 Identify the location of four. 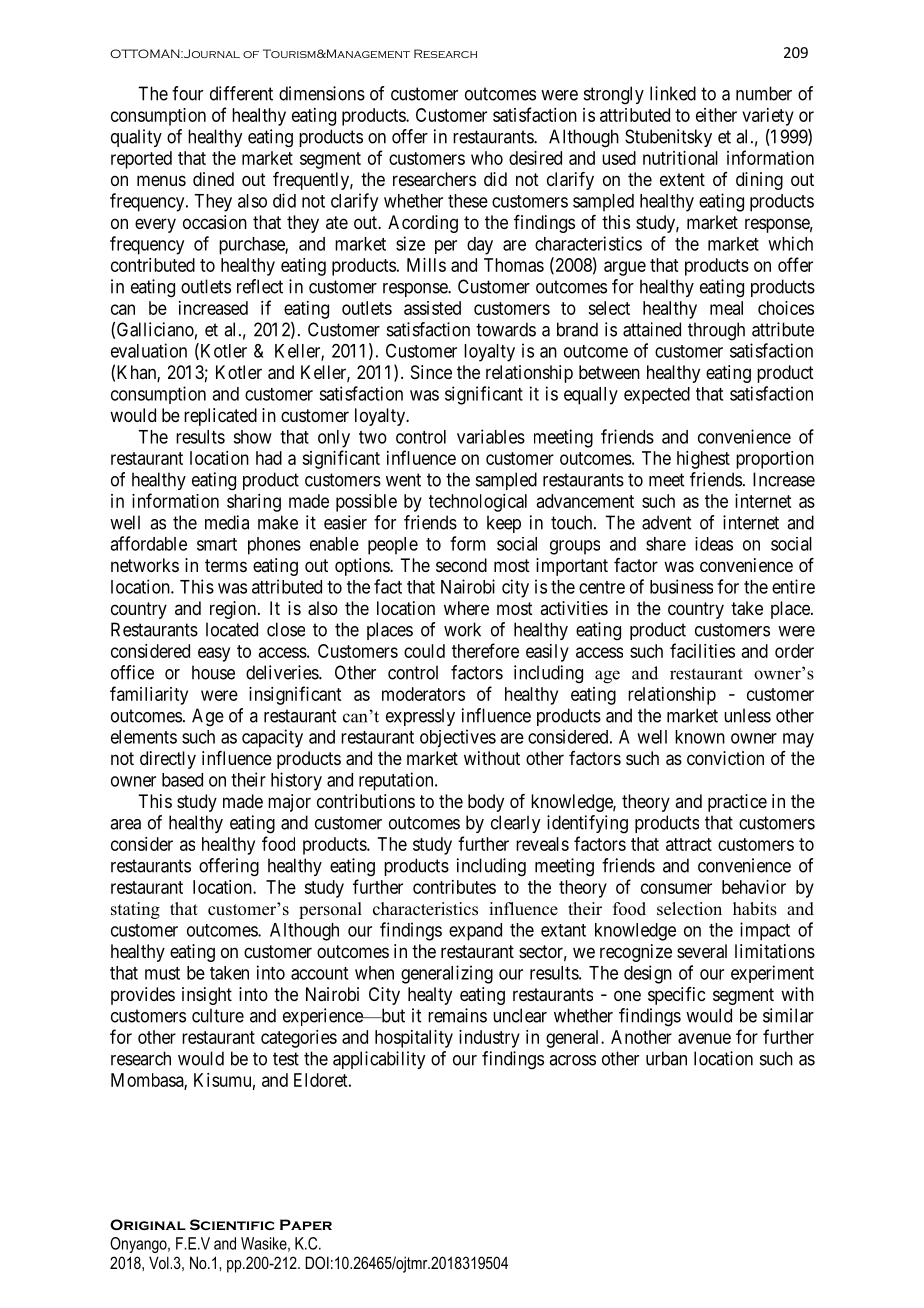
(187, 93).
